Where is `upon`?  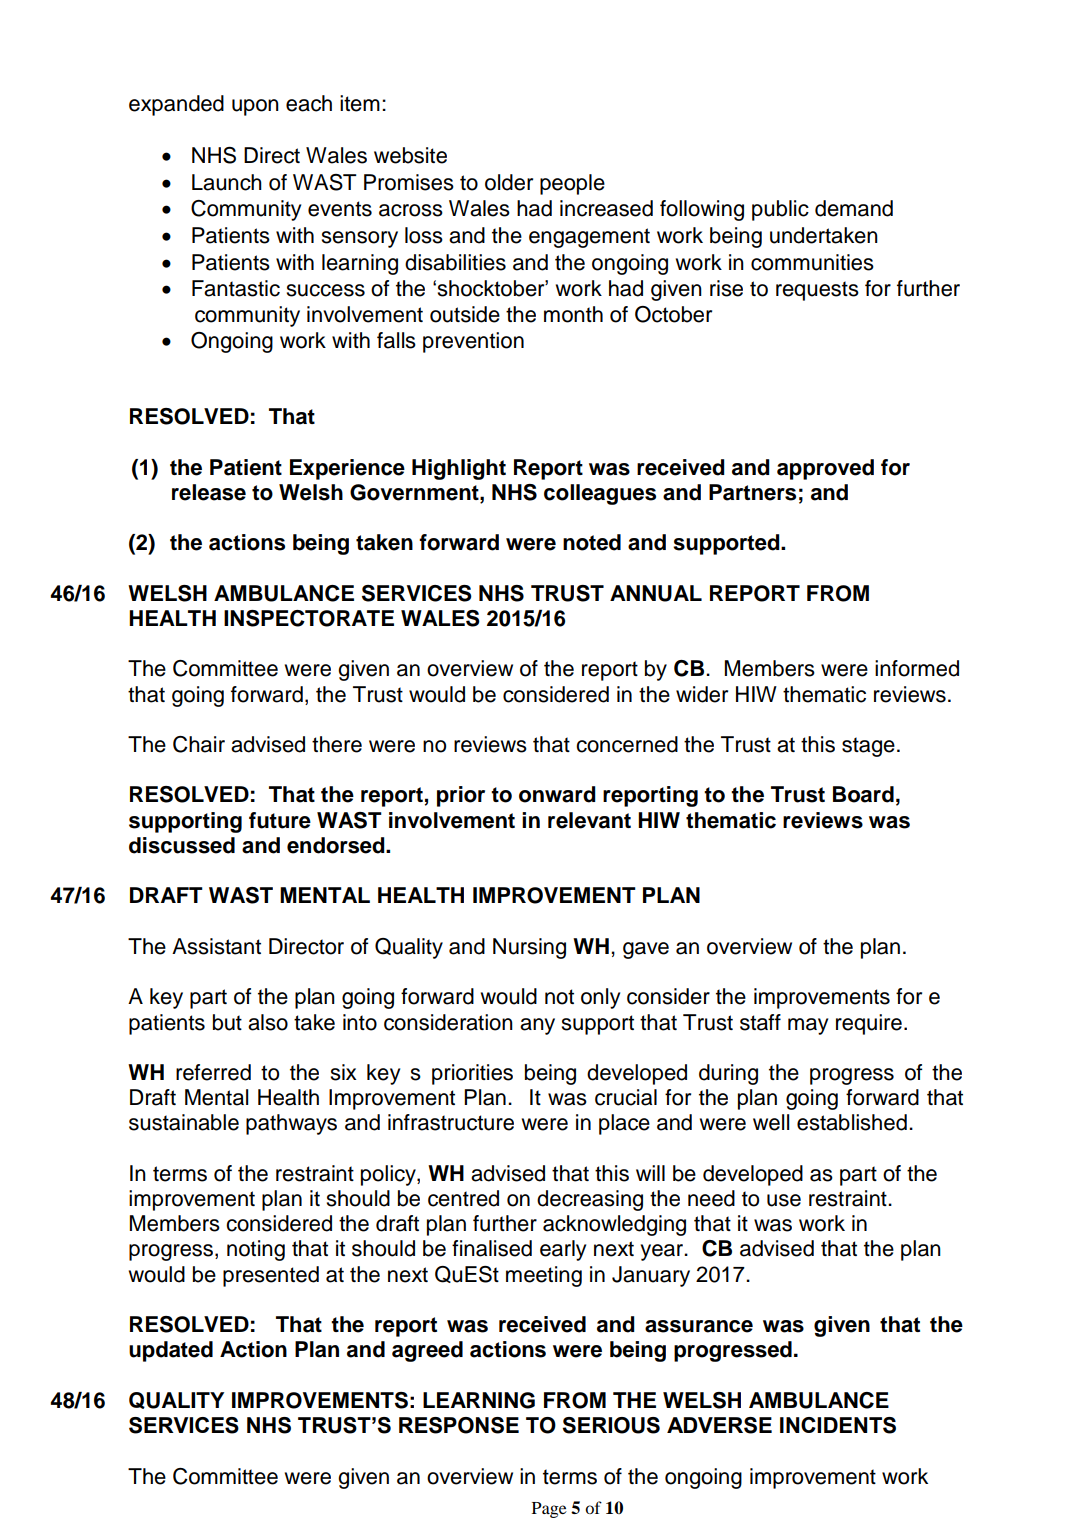 upon is located at coordinates (255, 107).
